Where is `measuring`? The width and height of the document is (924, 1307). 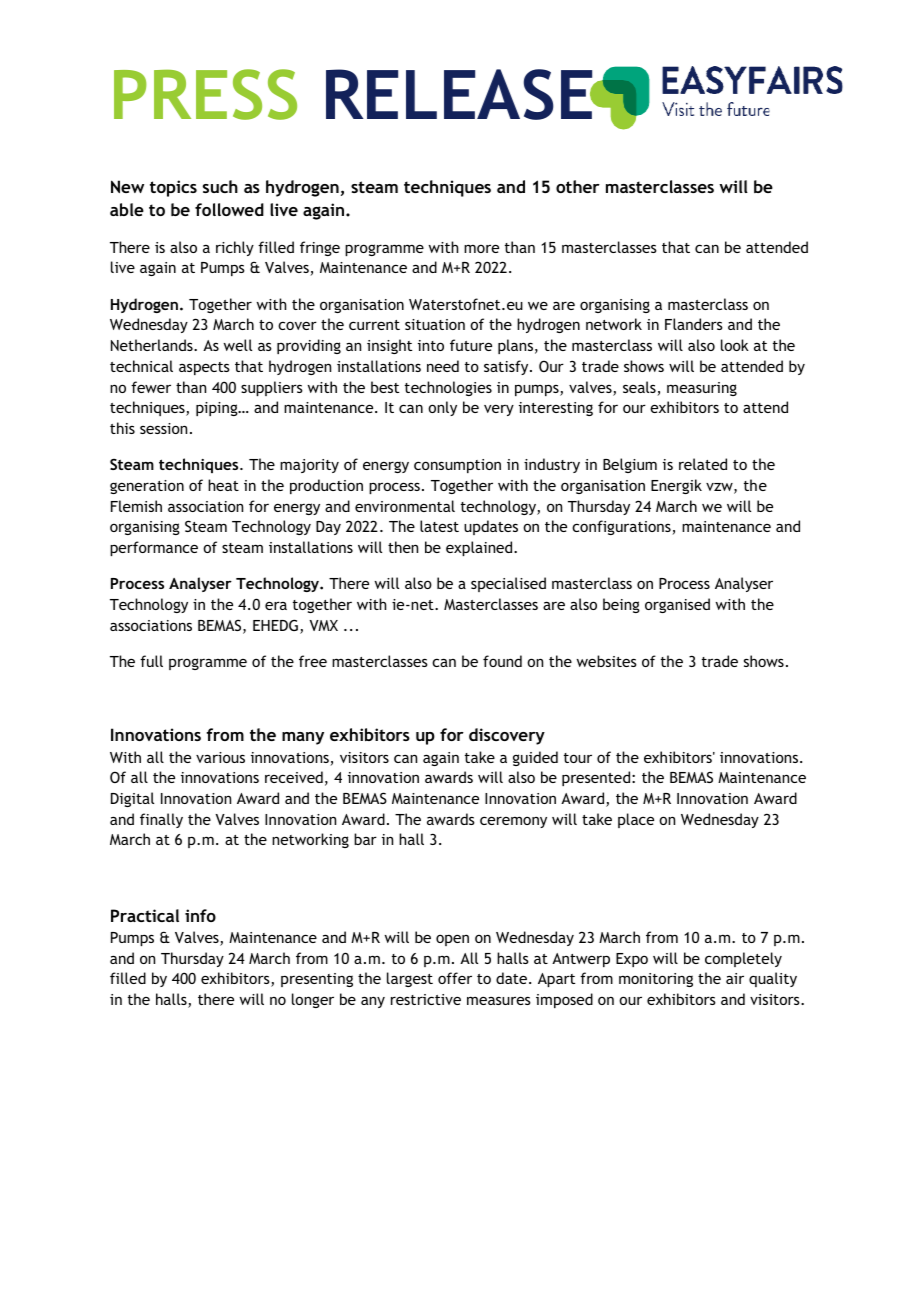
measuring is located at coordinates (702, 389).
